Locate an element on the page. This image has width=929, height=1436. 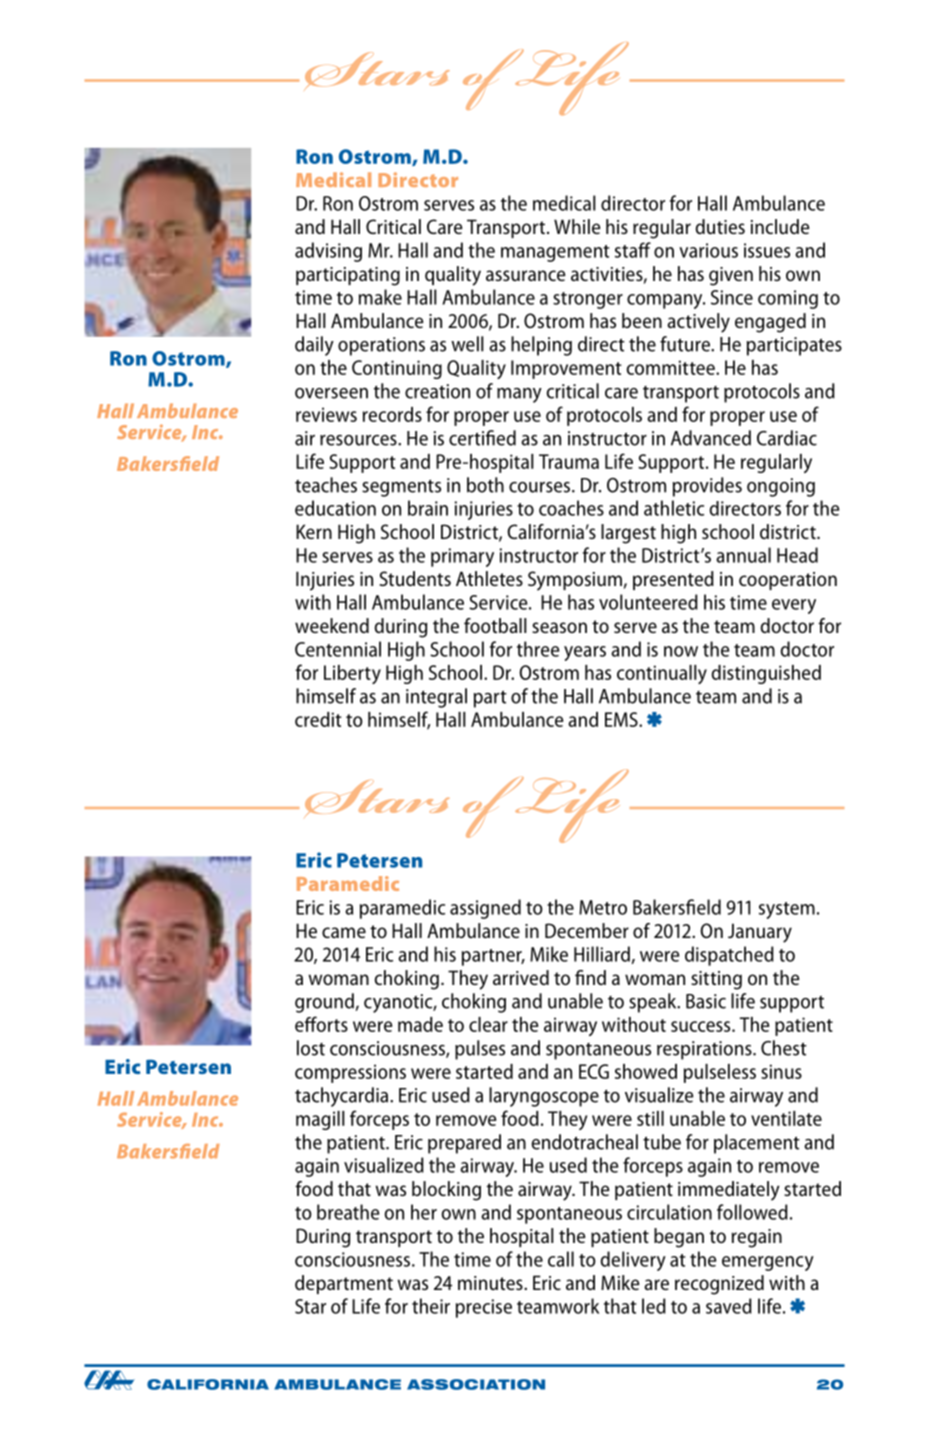
courses is located at coordinates (541, 487).
